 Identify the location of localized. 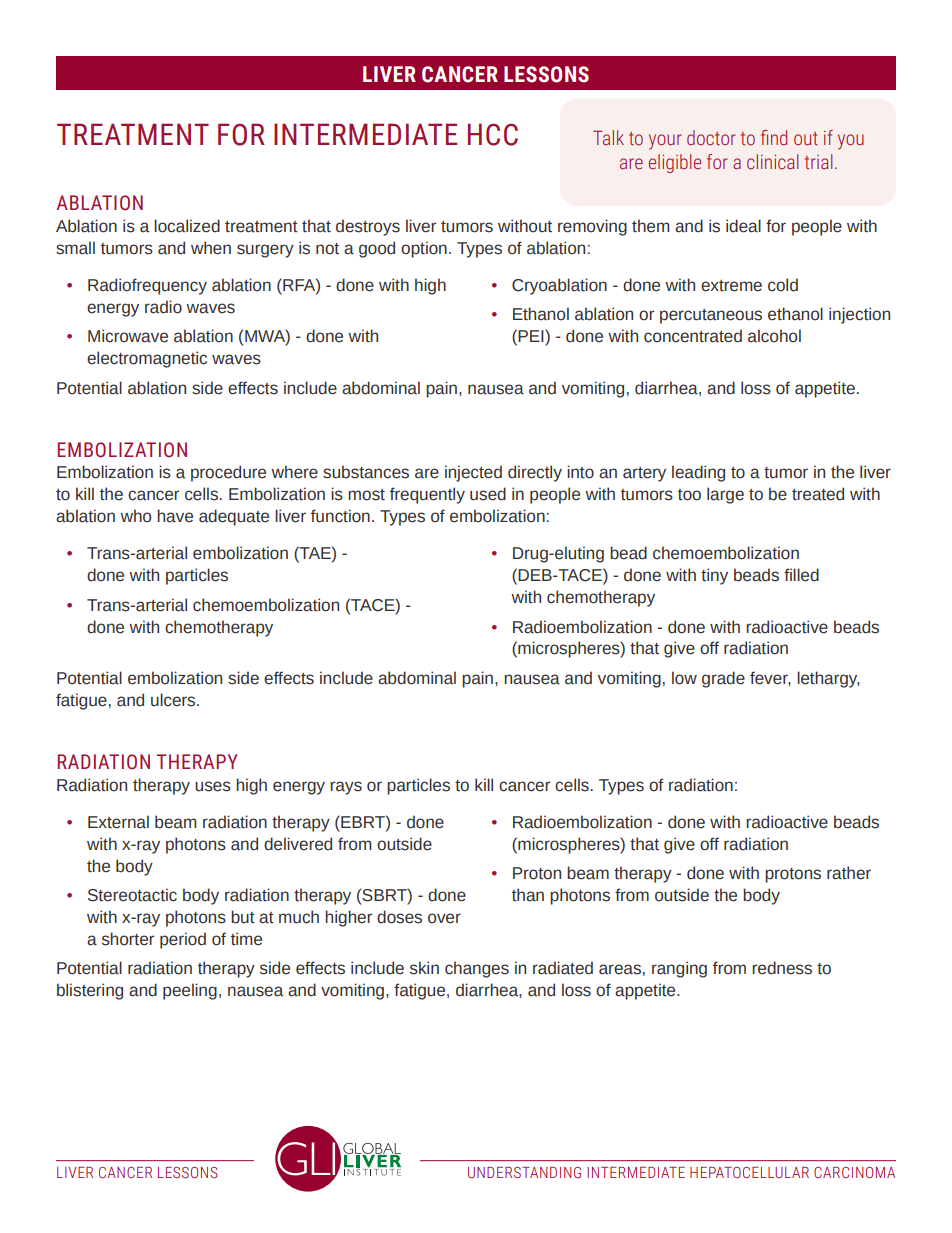
(187, 226).
